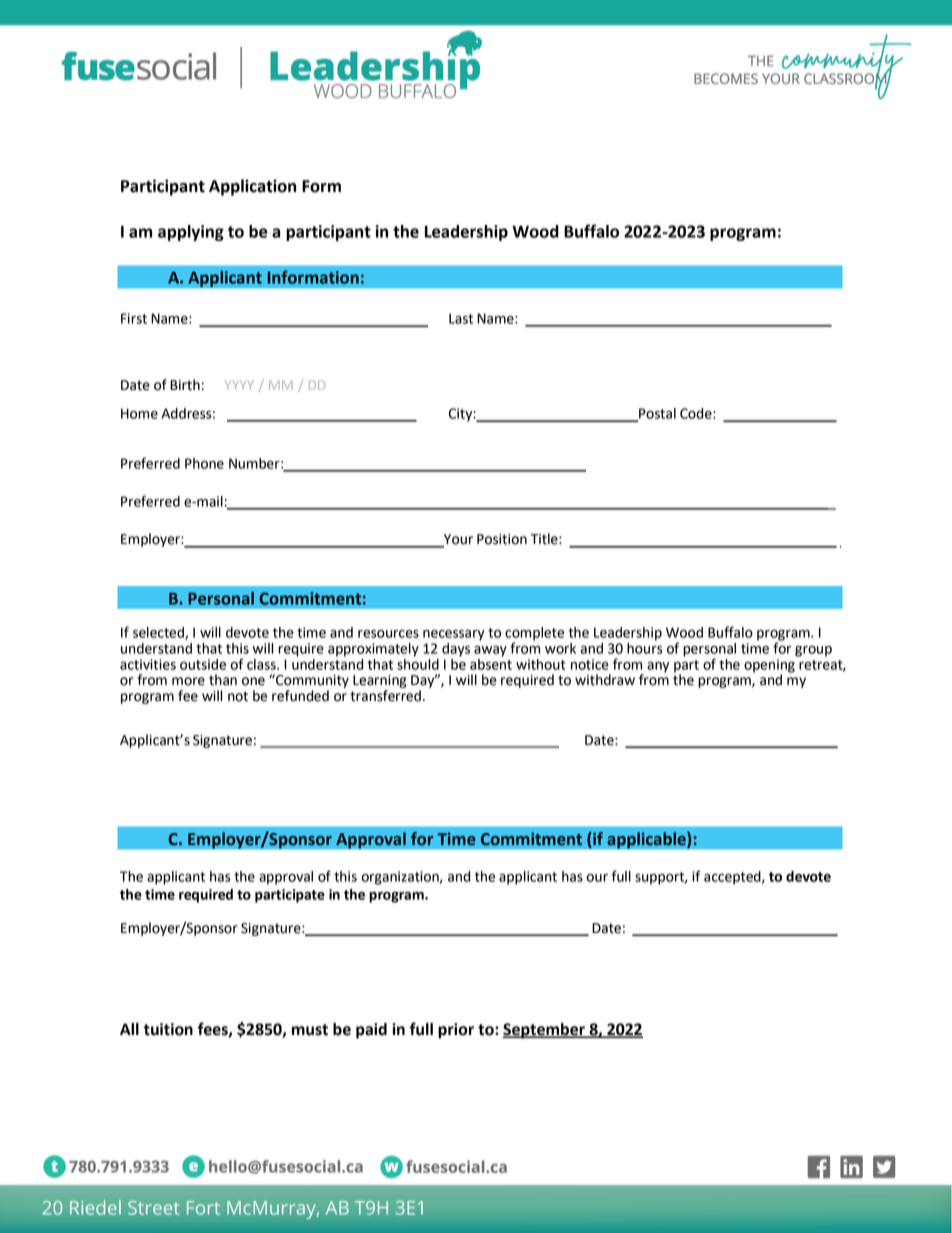 This image has width=952, height=1233. Describe the element at coordinates (461, 318) in the image. I see `Last` at that location.
